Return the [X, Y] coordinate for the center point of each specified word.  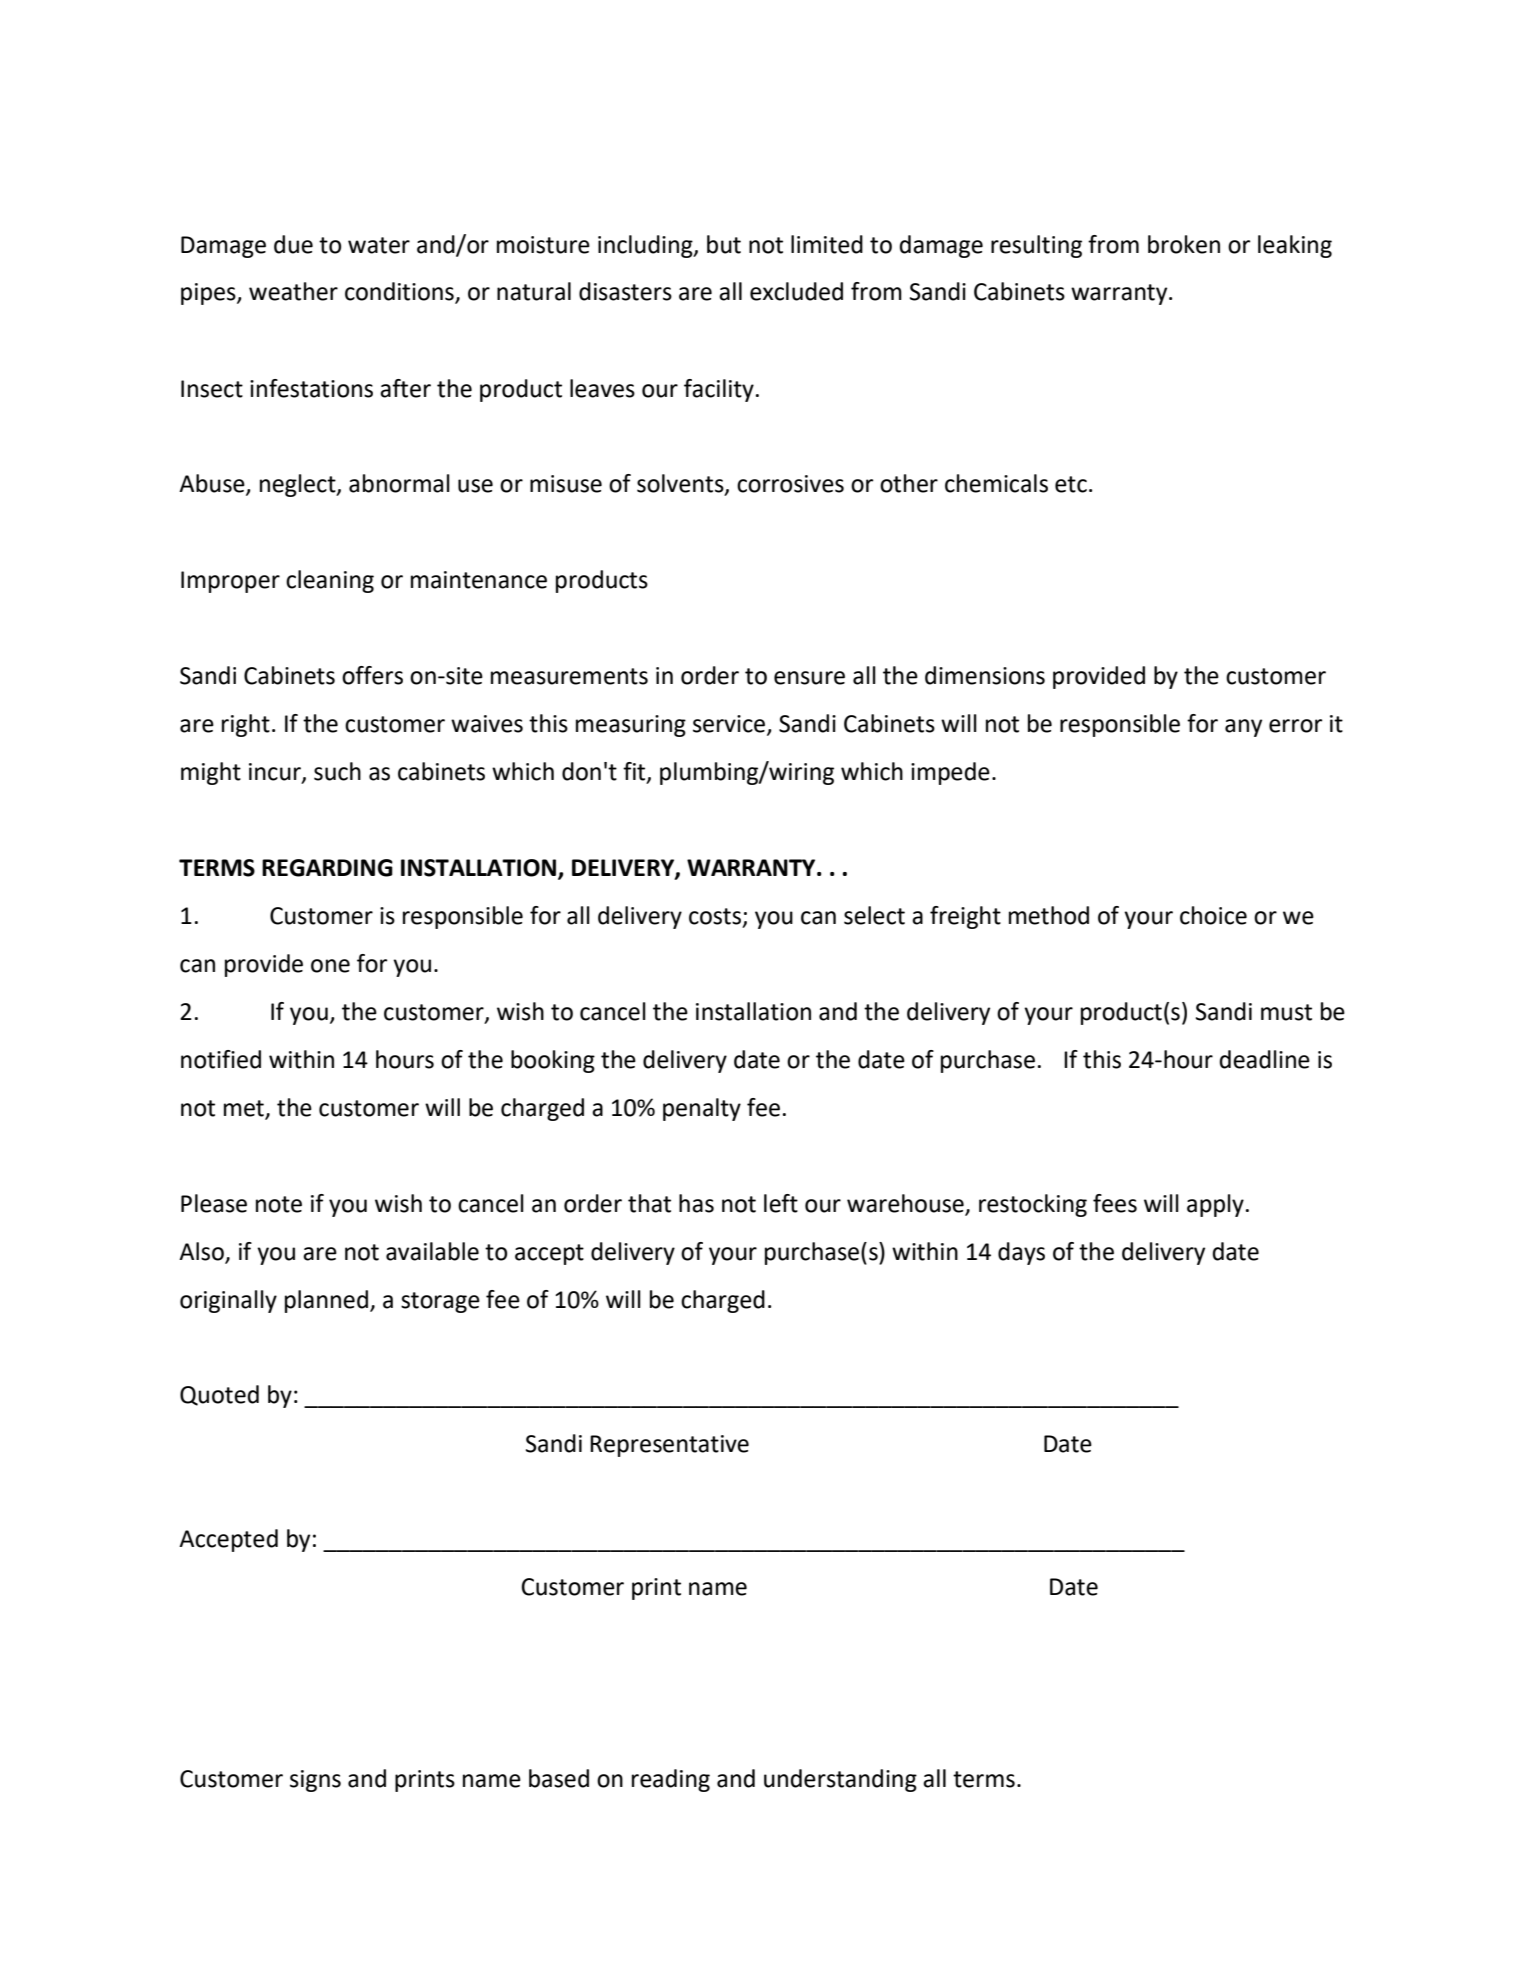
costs [715, 916]
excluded [796, 291]
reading [671, 1780]
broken [1184, 244]
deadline [1264, 1059]
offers [372, 675]
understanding [840, 1780]
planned [326, 1301]
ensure [809, 678]
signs [315, 1781]
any [1243, 728]
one [330, 966]
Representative [669, 1446]
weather [293, 291]
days [1021, 1253]
